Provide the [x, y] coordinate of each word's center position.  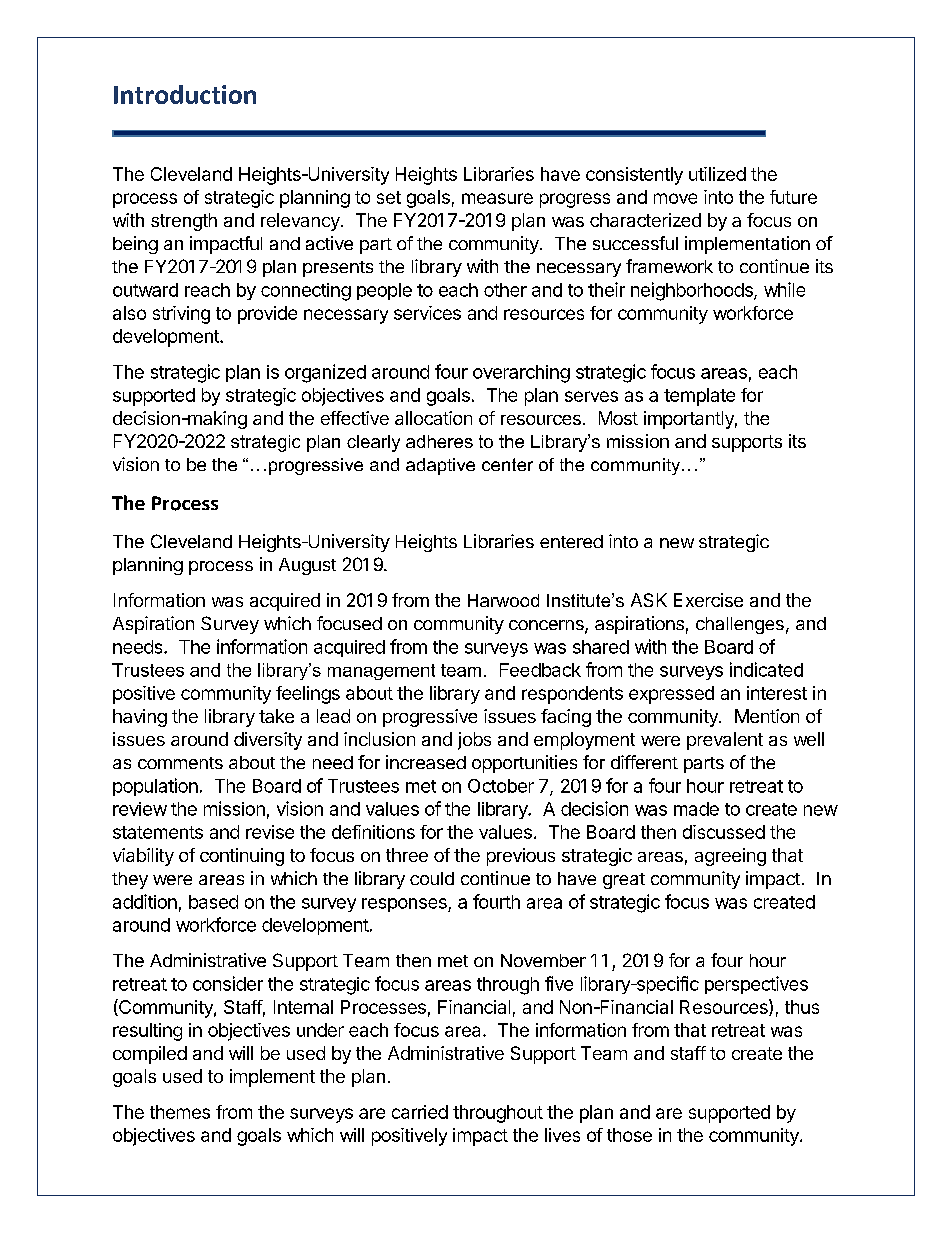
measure [497, 198]
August [307, 566]
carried [420, 1112]
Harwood [503, 600]
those [629, 1135]
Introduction [185, 94]
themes [180, 1112]
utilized [717, 174]
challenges [740, 625]
